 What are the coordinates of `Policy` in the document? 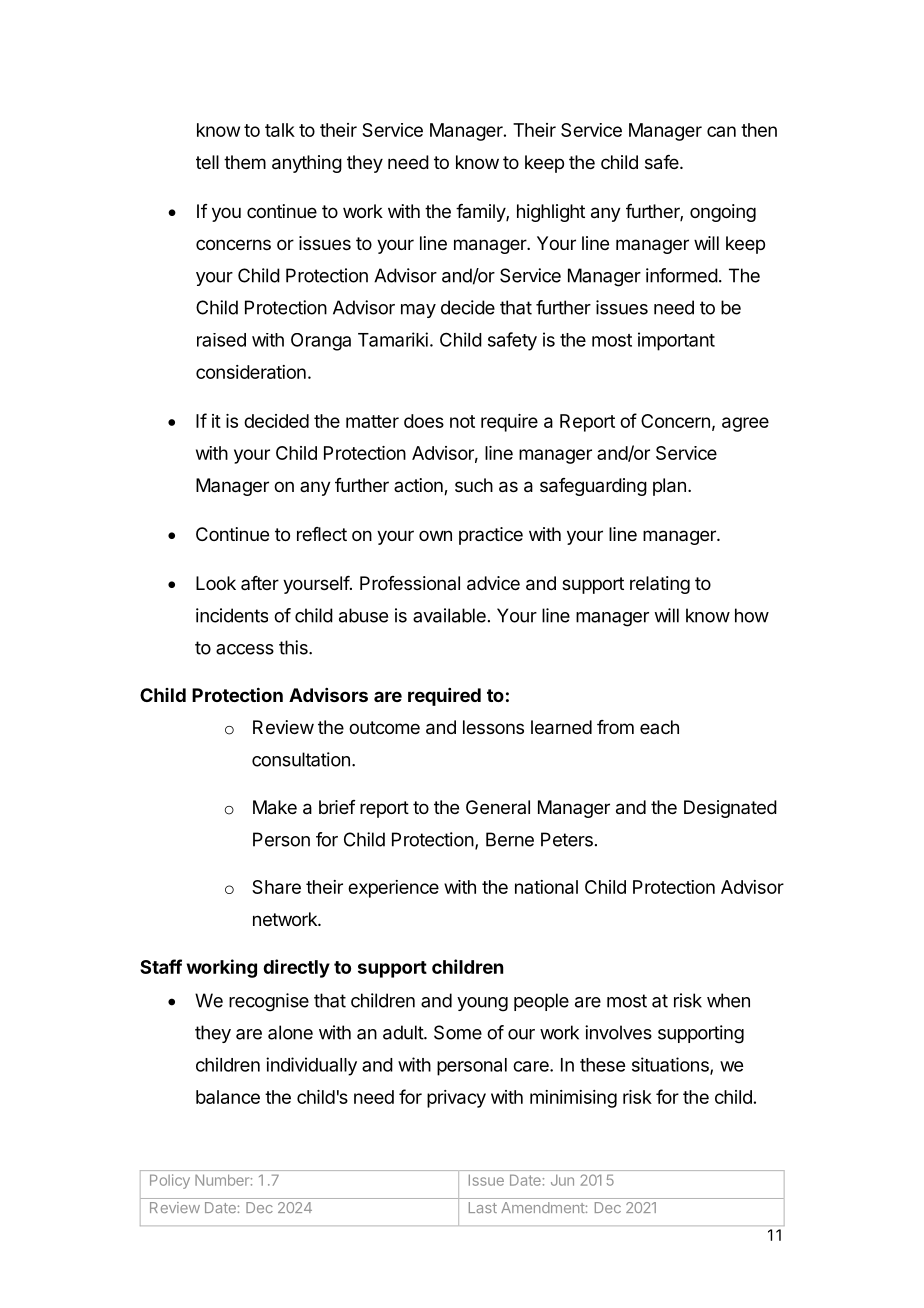 It's located at (170, 1181).
